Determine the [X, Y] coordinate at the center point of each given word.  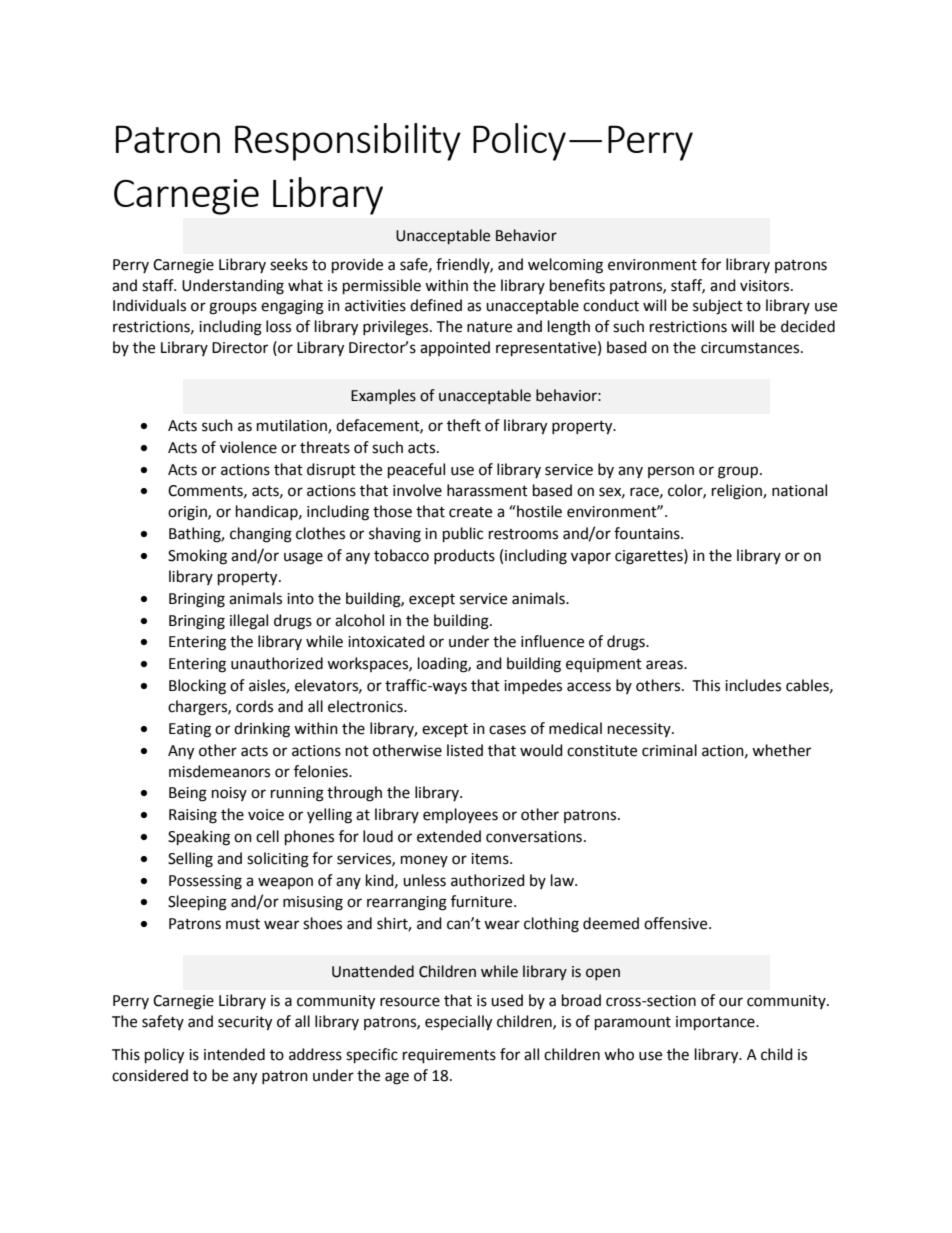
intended [234, 1054]
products [464, 556]
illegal [249, 622]
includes [753, 685]
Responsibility [348, 142]
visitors [766, 286]
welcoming [565, 266]
